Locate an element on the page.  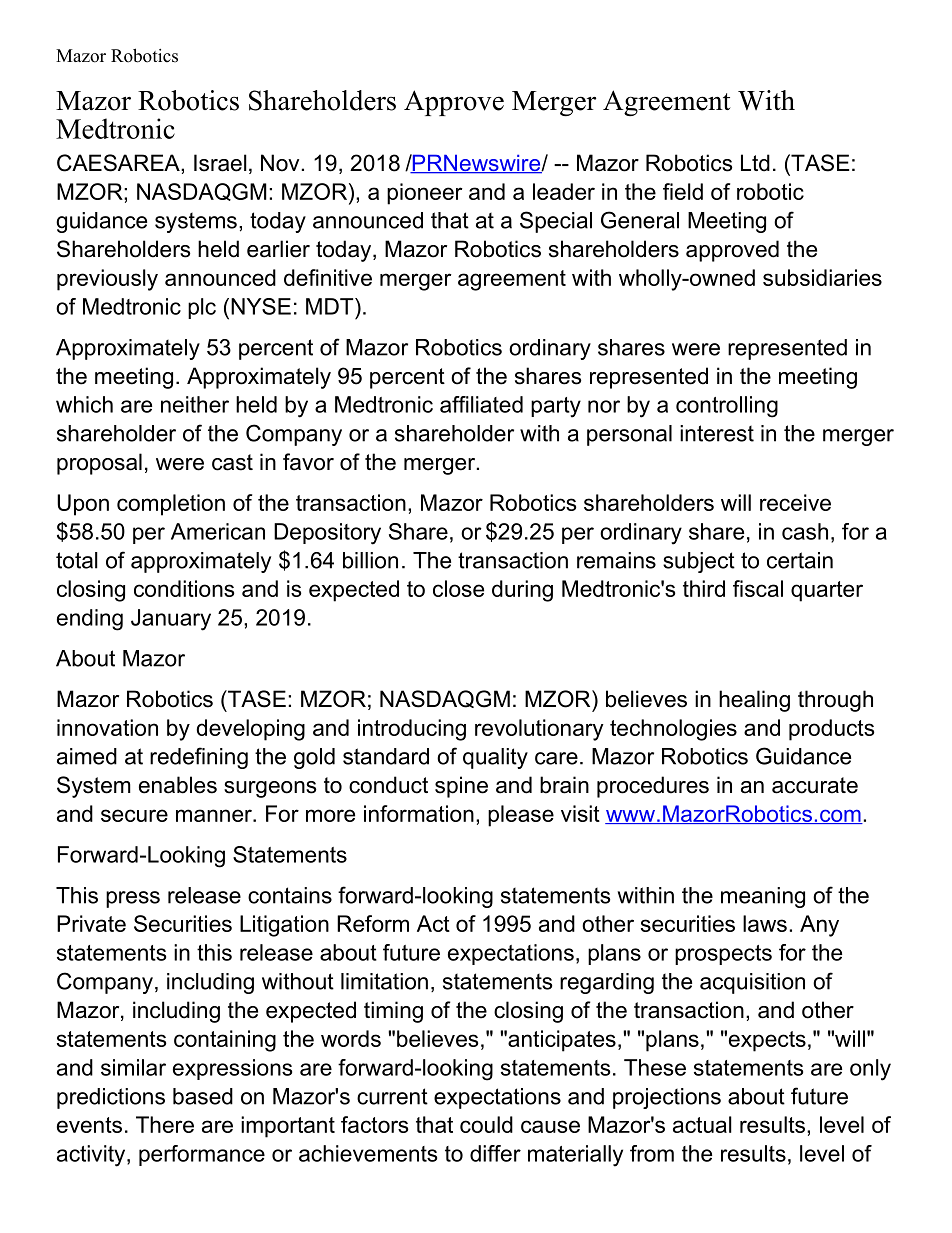
controlling is located at coordinates (727, 407).
